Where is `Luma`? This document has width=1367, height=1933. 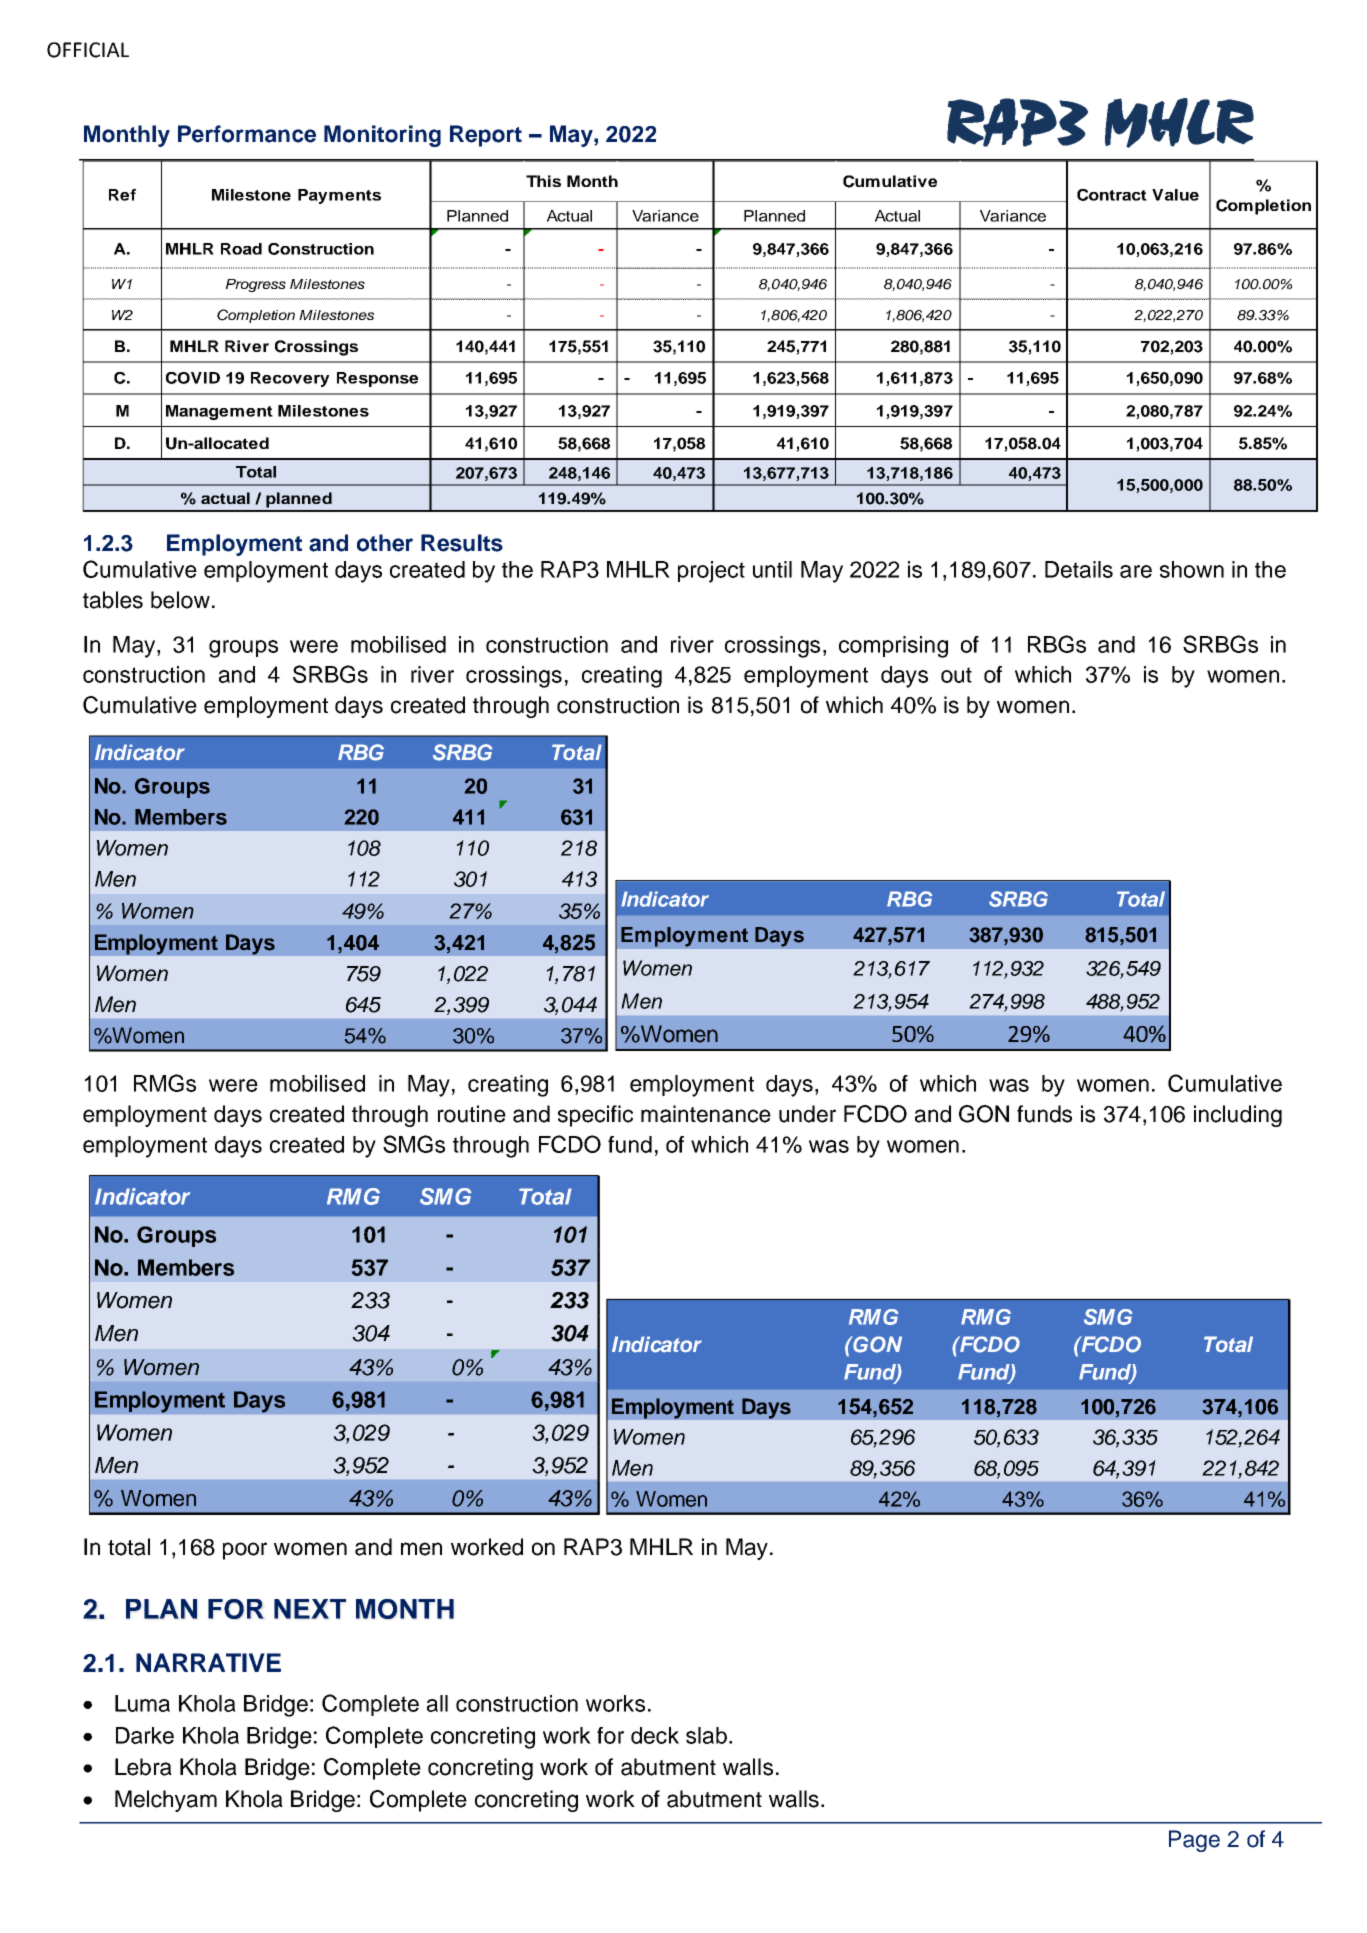 Luma is located at coordinates (142, 1703).
